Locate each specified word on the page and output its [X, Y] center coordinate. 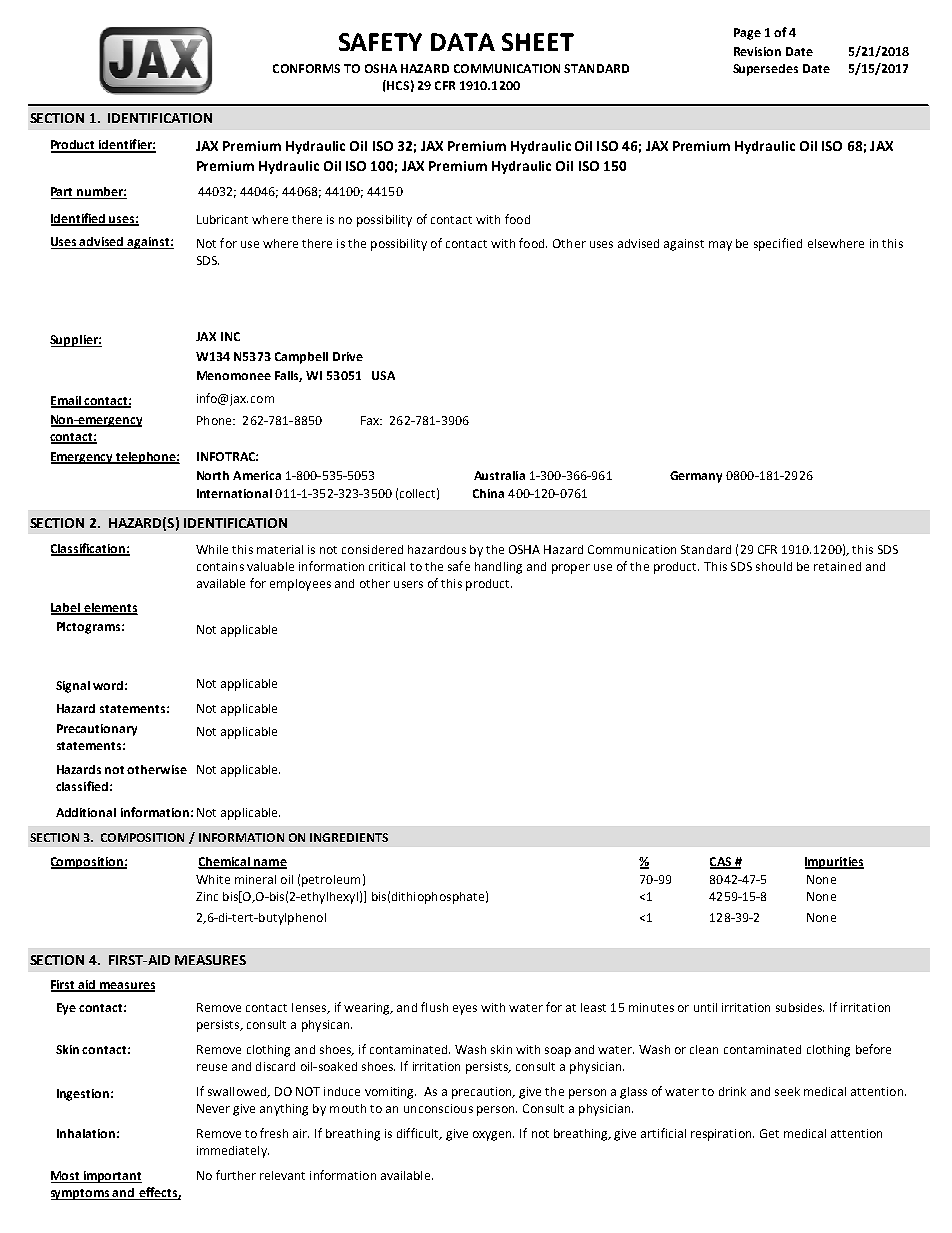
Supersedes [765, 70]
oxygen [493, 1136]
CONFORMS [306, 68]
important [111, 1177]
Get [769, 1133]
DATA [463, 42]
